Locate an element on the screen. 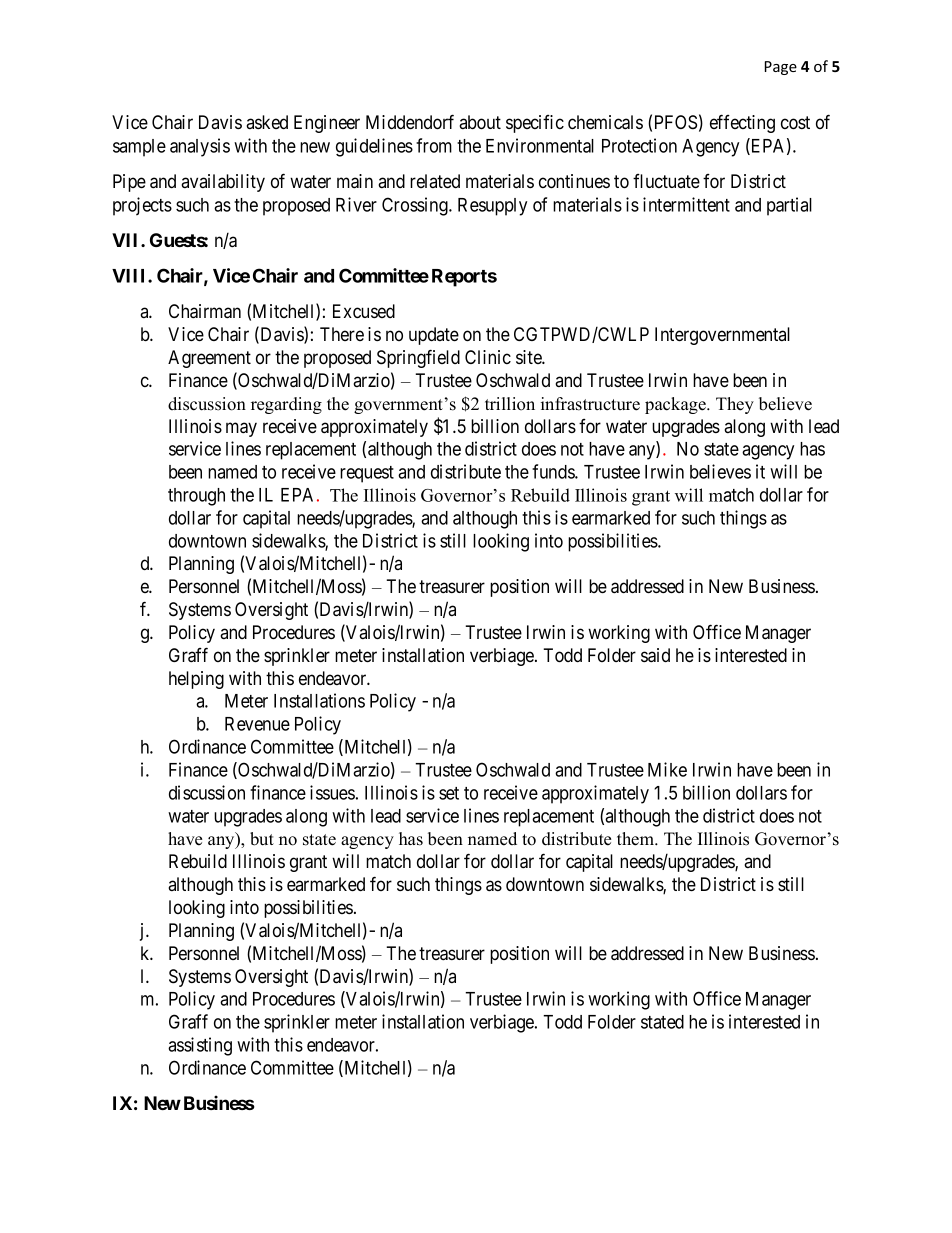 The image size is (952, 1233). set is located at coordinates (449, 793).
